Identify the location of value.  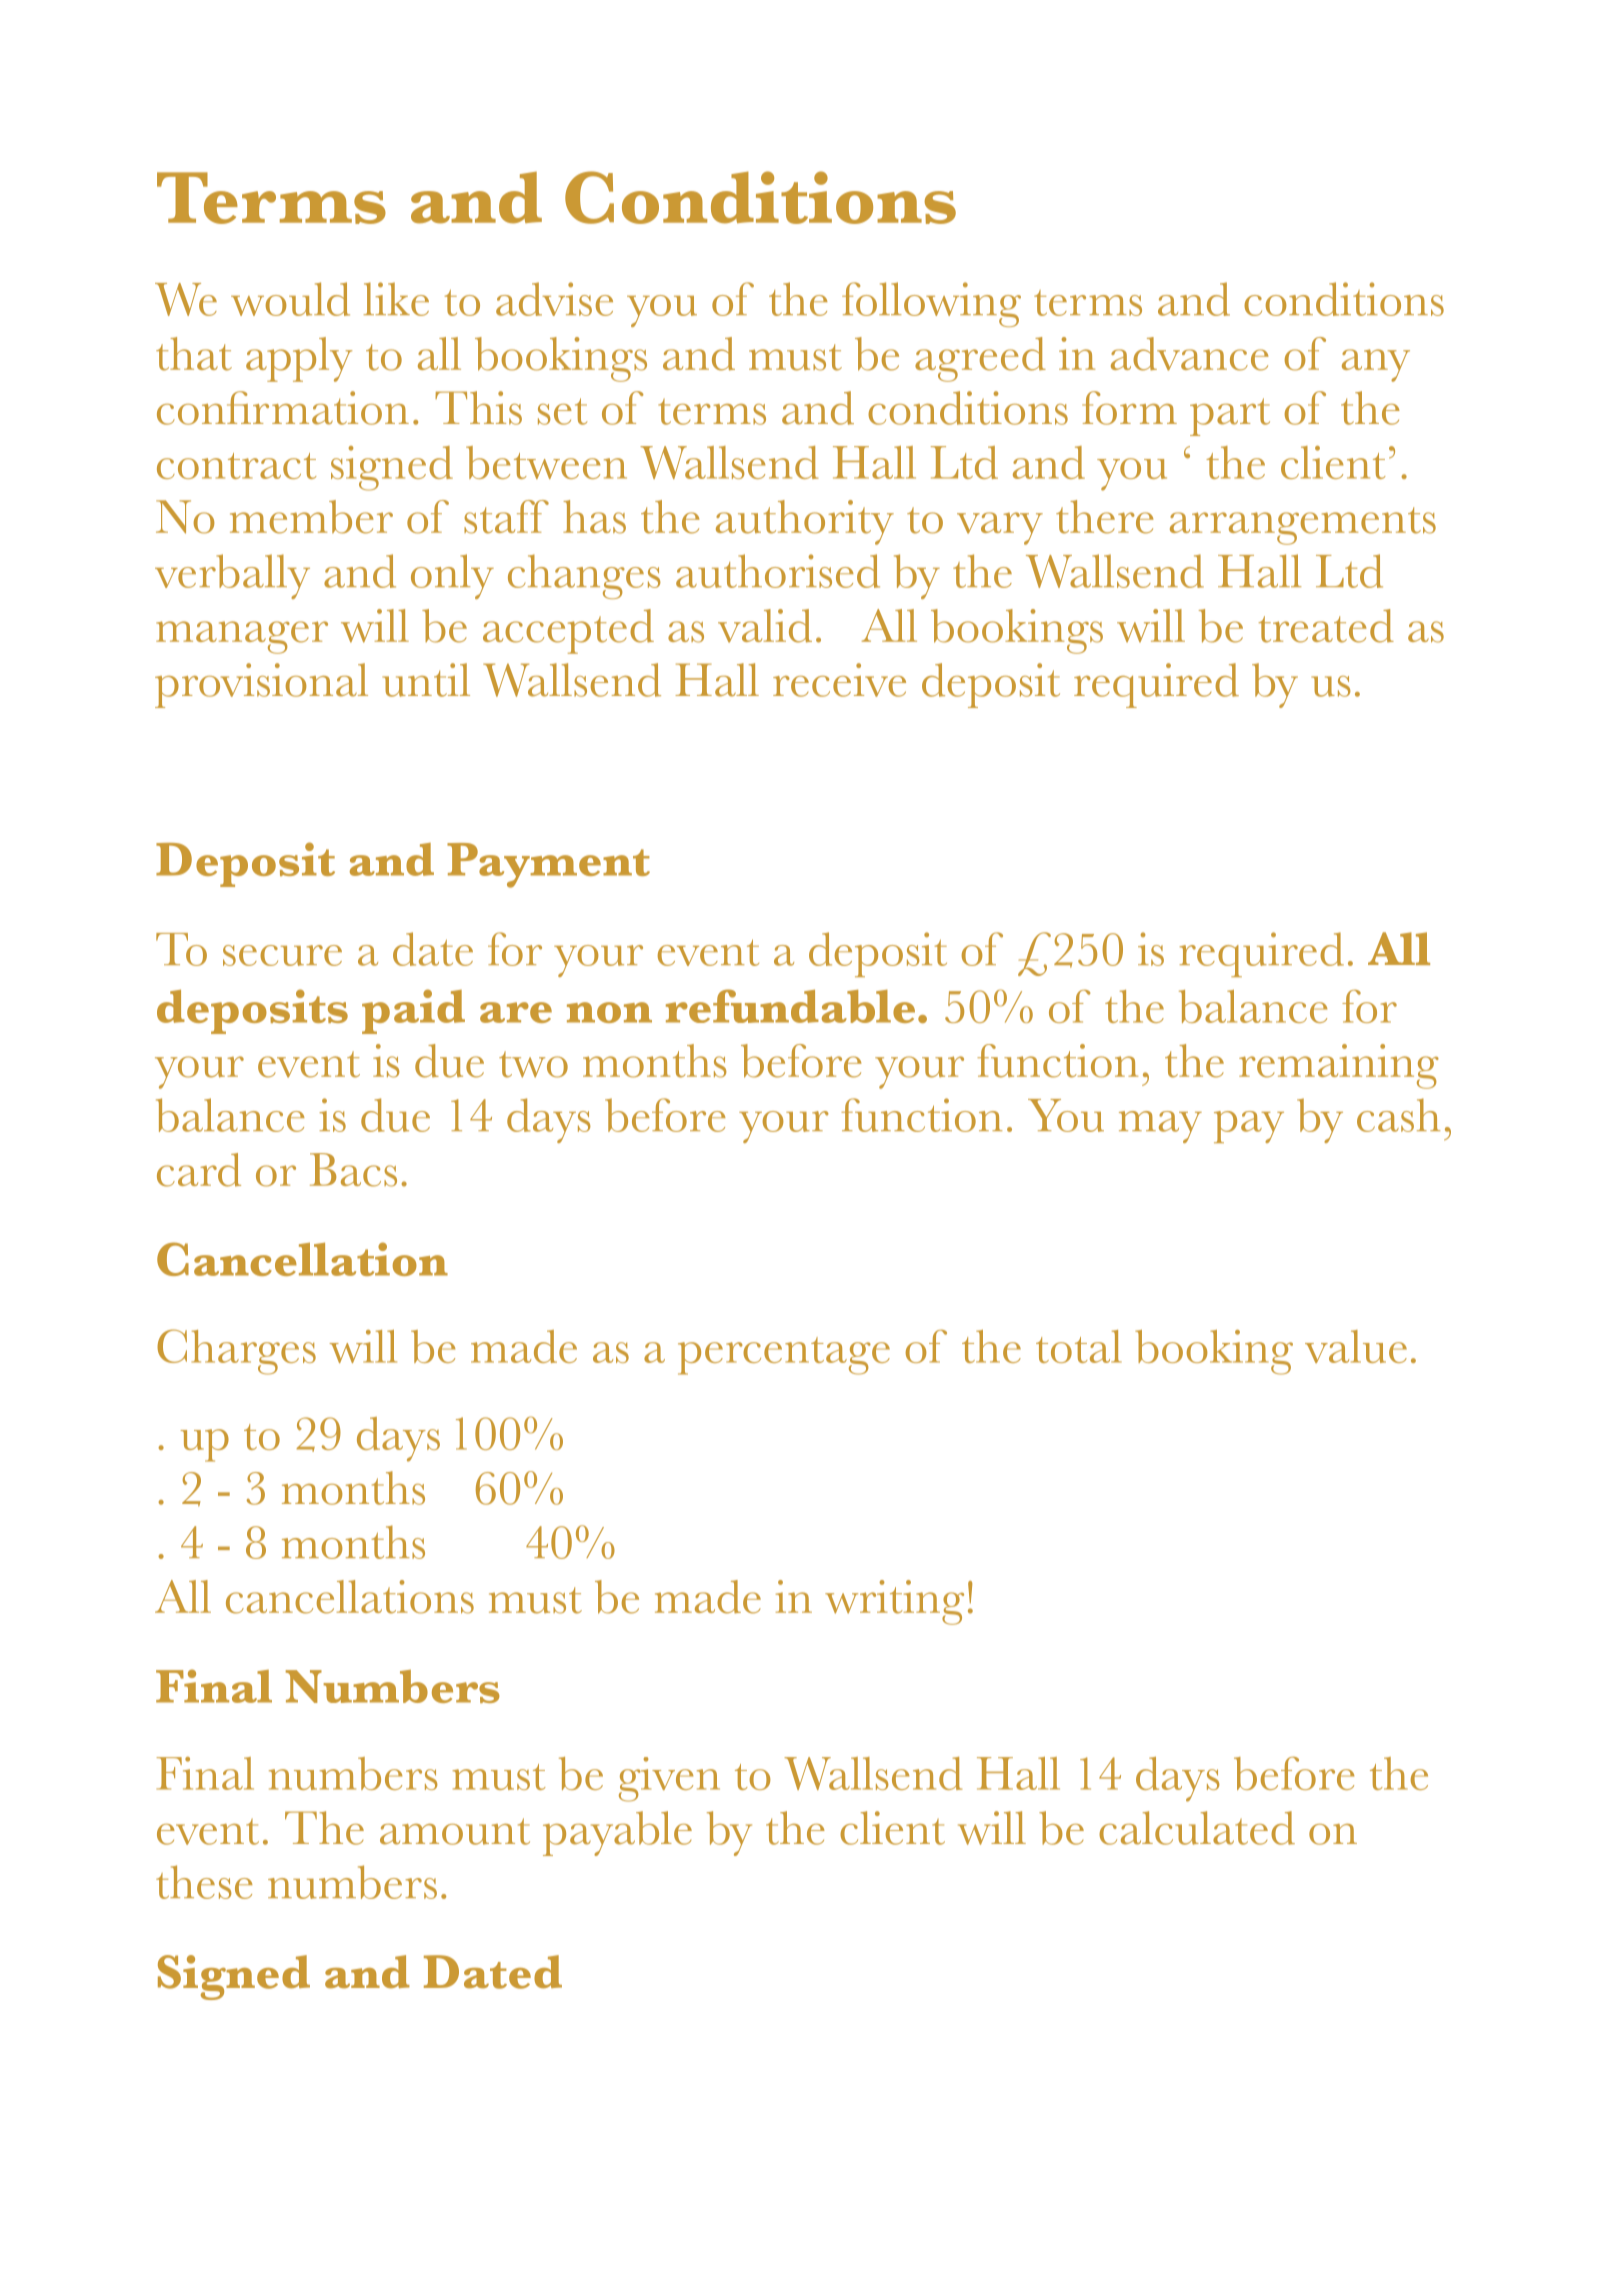
(1356, 1346).
